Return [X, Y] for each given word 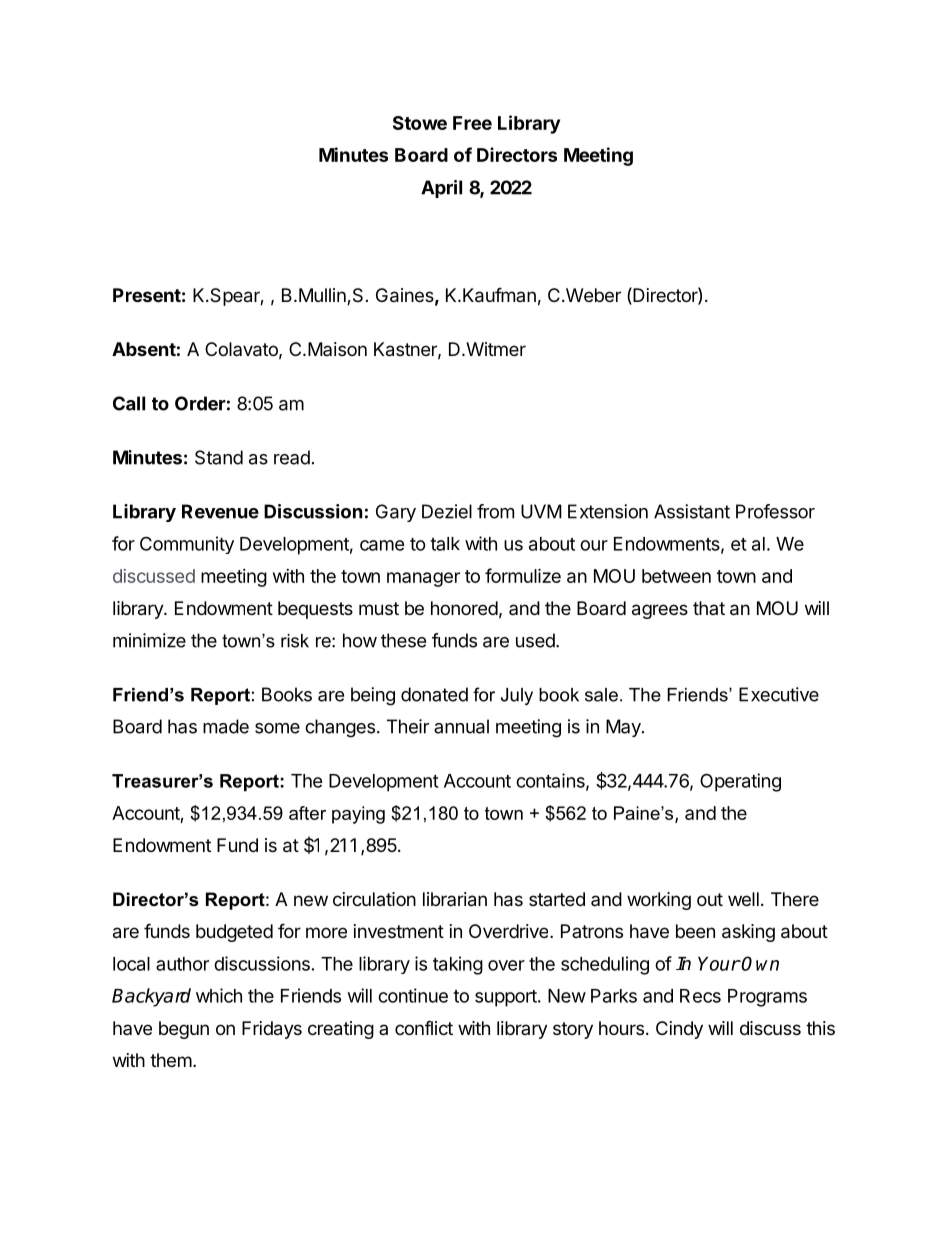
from [495, 511]
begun [184, 1030]
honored [464, 608]
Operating [740, 782]
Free [472, 123]
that [709, 608]
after [307, 813]
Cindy [679, 1030]
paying [358, 815]
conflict [424, 1027]
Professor [775, 511]
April [441, 189]
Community [187, 545]
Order [200, 403]
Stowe [420, 123]
